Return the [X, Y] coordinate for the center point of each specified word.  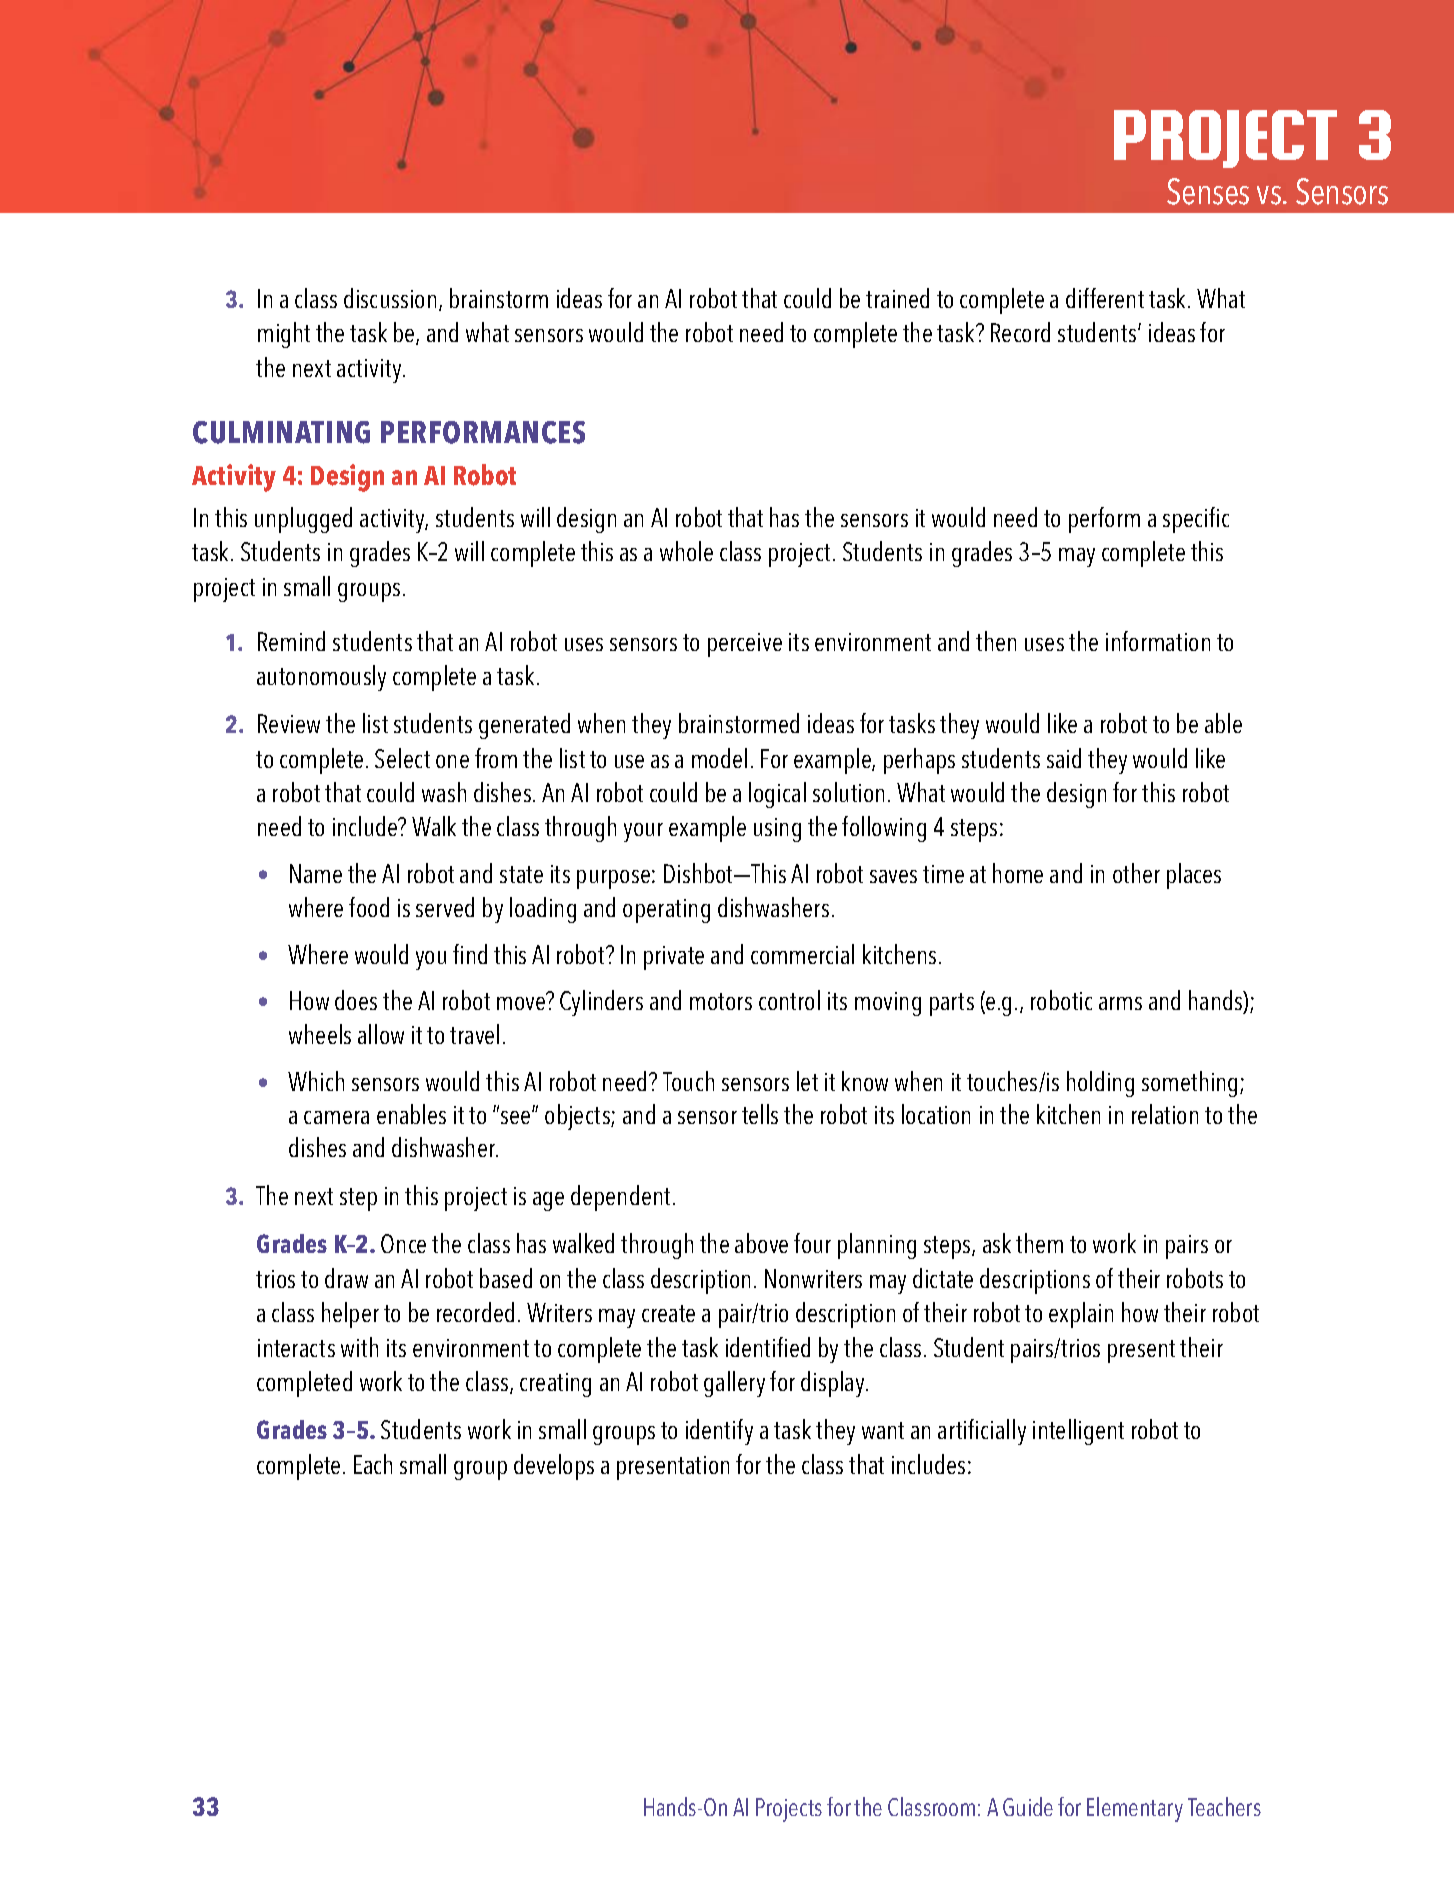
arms [1120, 1003]
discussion [390, 298]
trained [897, 298]
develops [554, 1467]
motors [721, 1001]
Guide [1028, 1806]
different [1105, 298]
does [356, 1000]
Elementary [1135, 1809]
